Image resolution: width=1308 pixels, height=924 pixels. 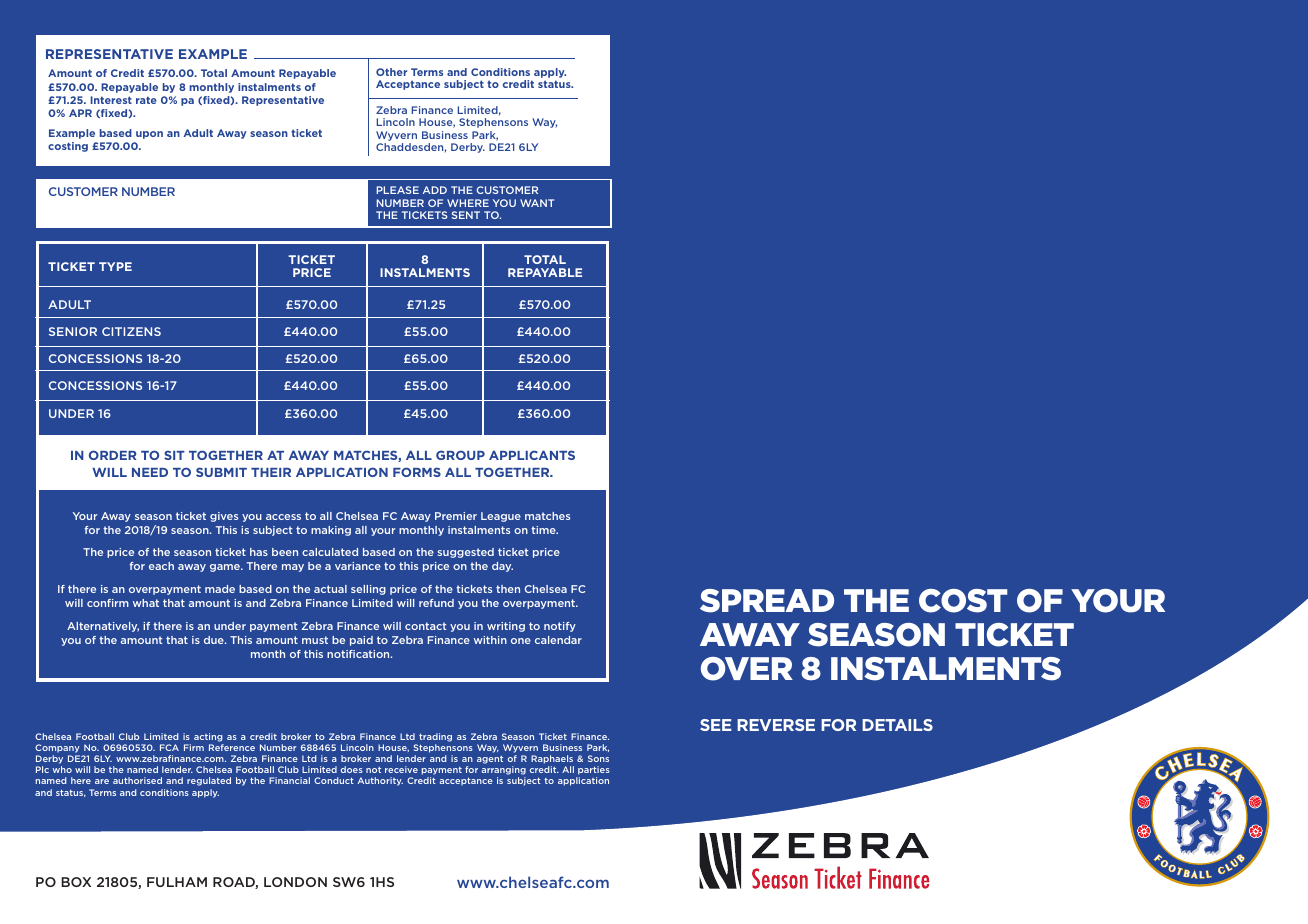 What do you see at coordinates (76, 882) in the page?
I see `BOX` at bounding box center [76, 882].
